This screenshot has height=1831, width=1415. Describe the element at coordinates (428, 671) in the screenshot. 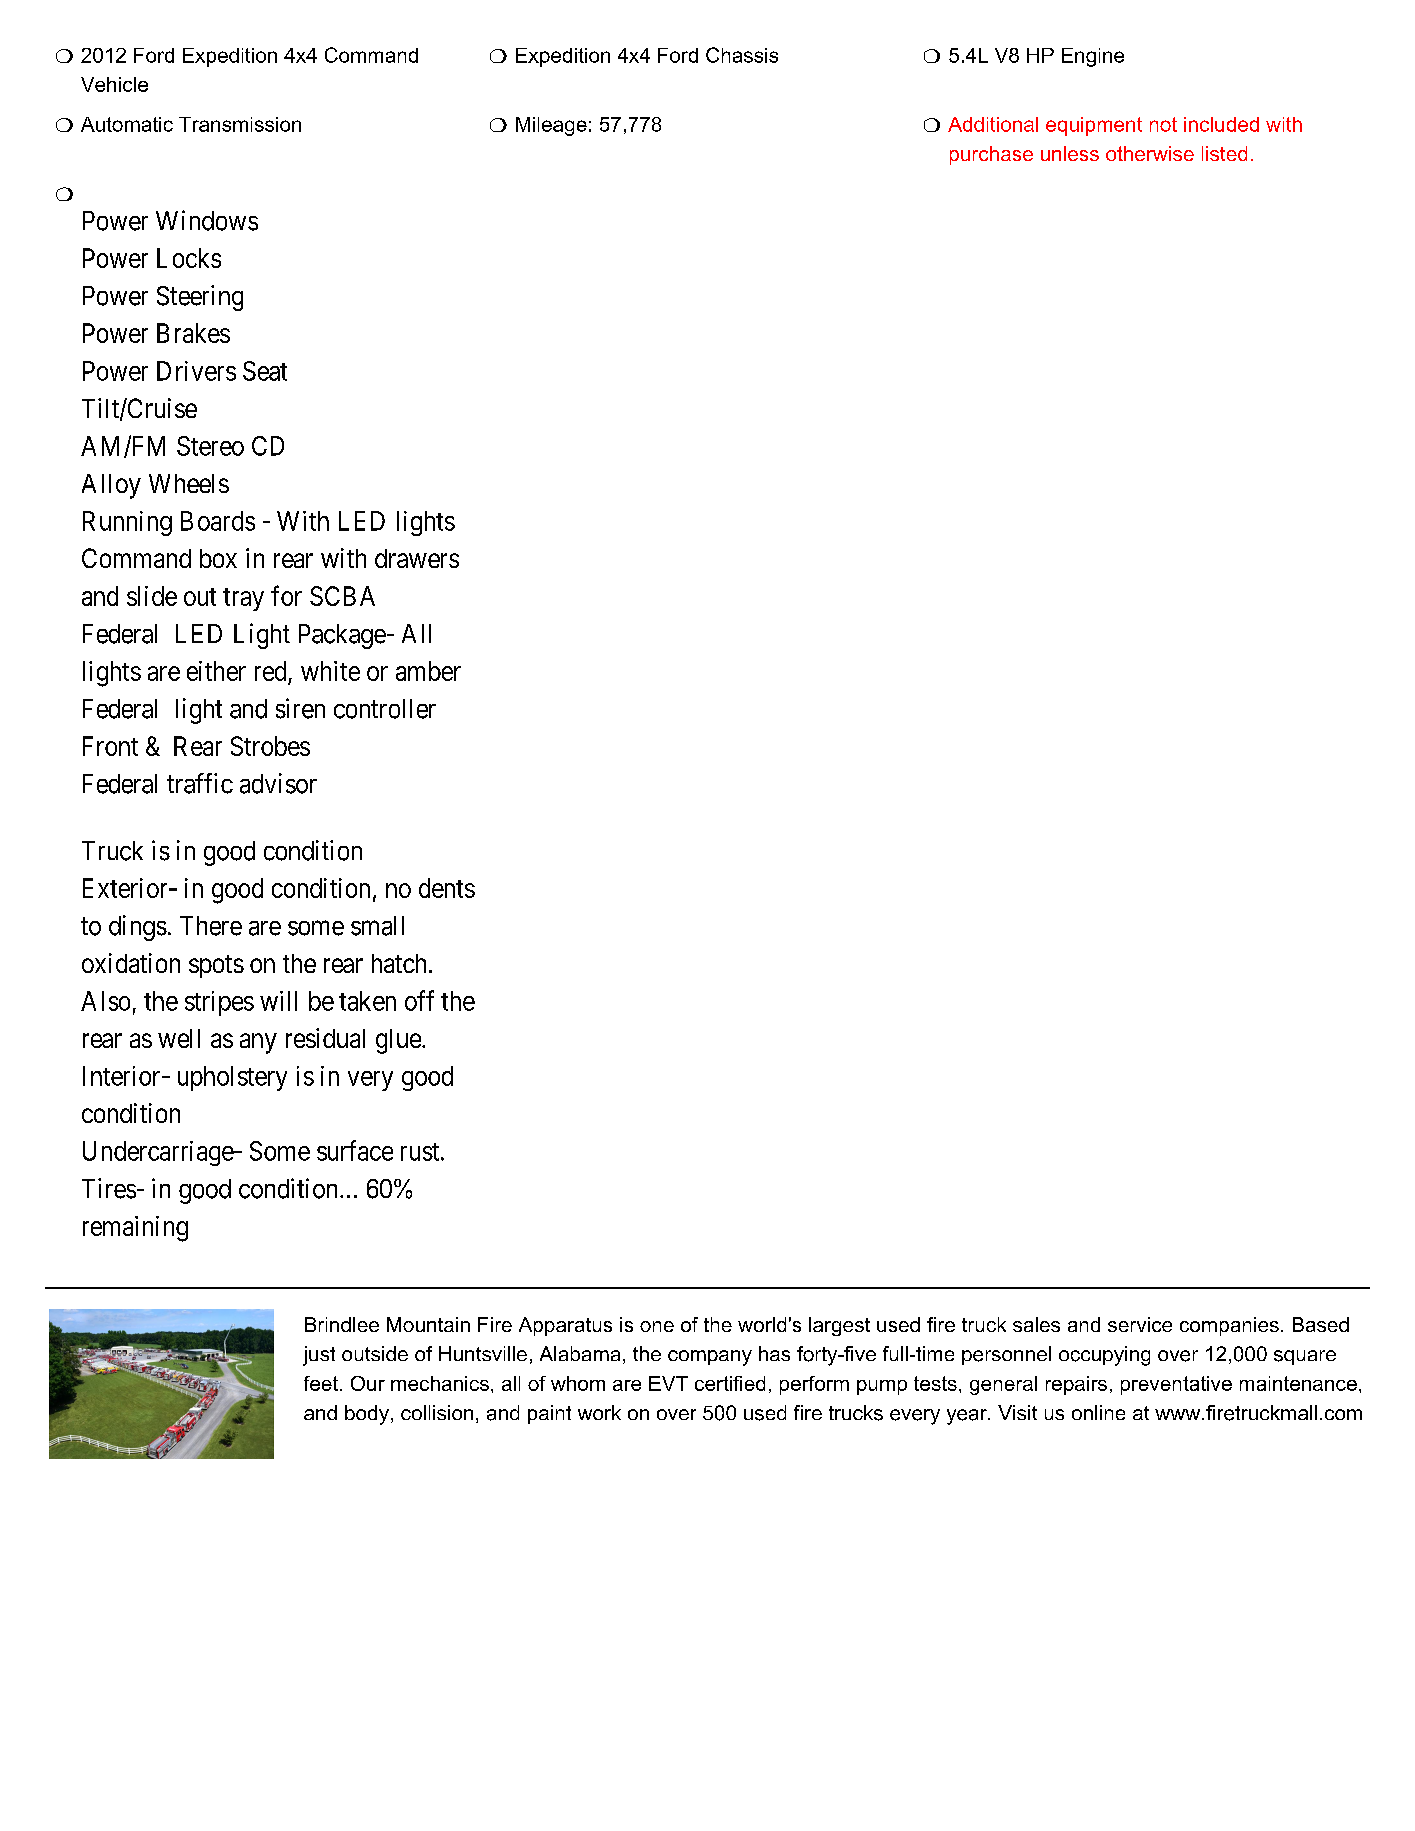

I see `amber` at that location.
